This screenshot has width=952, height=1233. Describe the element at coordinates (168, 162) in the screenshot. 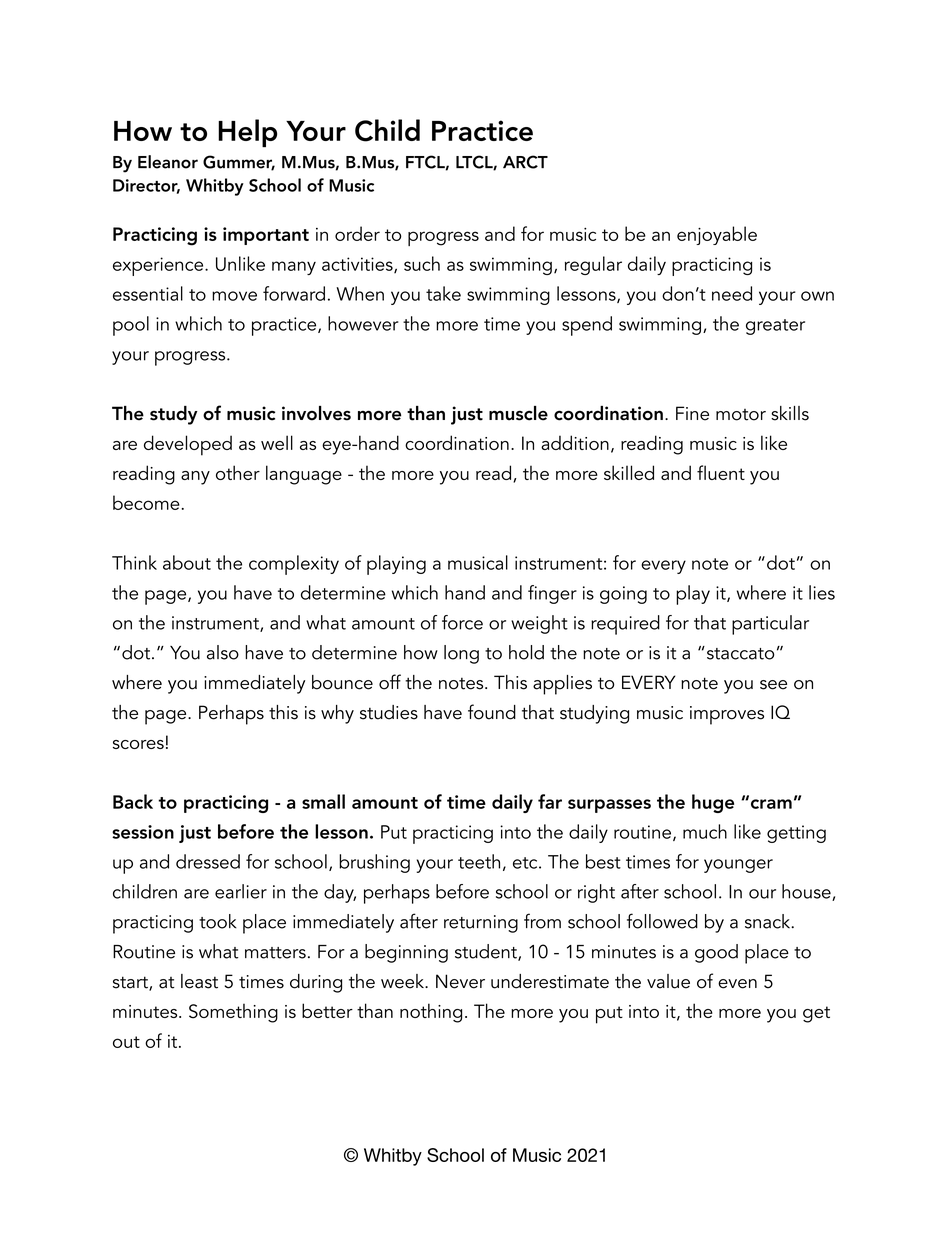

I see `Eleanor` at that location.
